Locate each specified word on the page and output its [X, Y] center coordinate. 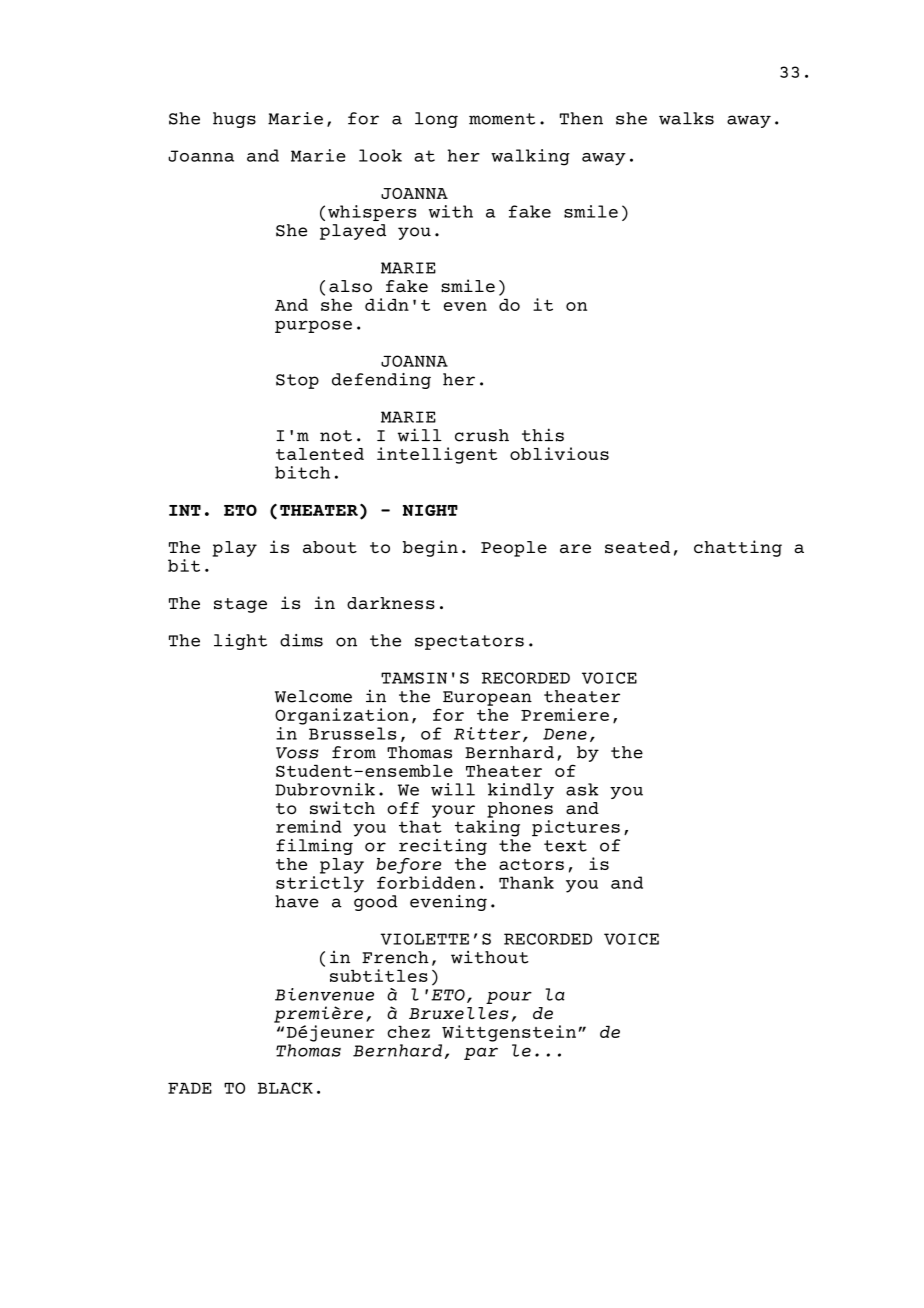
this [543, 435]
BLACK [285, 1088]
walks [686, 118]
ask [582, 789]
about [330, 547]
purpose [313, 326]
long [436, 120]
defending [381, 381]
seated [637, 547]
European [487, 698]
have [297, 901]
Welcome [313, 696]
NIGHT [430, 510]
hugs [234, 120]
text [565, 846]
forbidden [426, 882]
